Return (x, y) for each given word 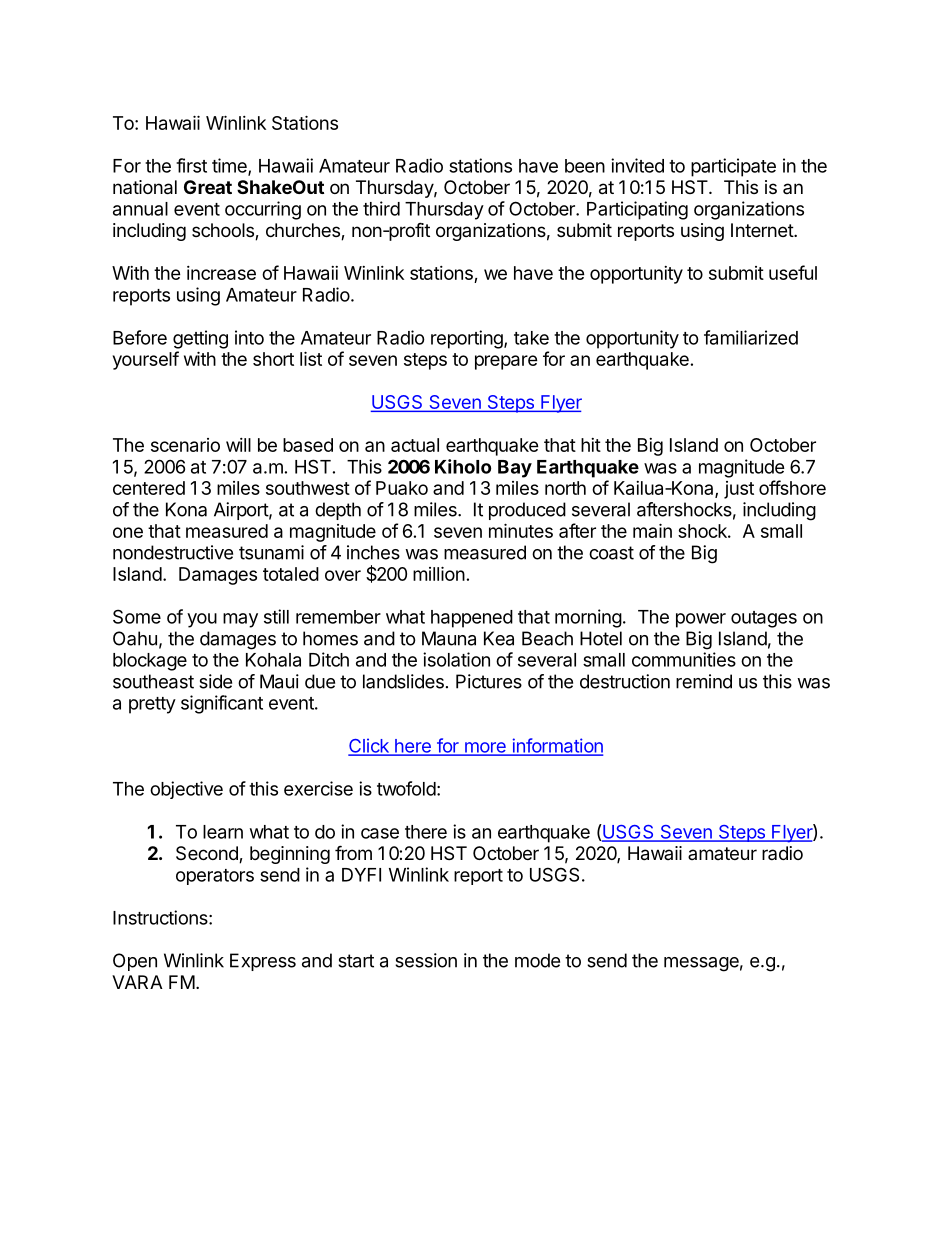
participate (733, 167)
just (739, 490)
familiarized (751, 337)
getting (200, 339)
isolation (456, 659)
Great (208, 187)
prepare (506, 362)
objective (186, 790)
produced (527, 511)
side (215, 681)
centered (149, 488)
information (556, 746)
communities (684, 659)
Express (263, 962)
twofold (406, 788)
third (381, 208)
